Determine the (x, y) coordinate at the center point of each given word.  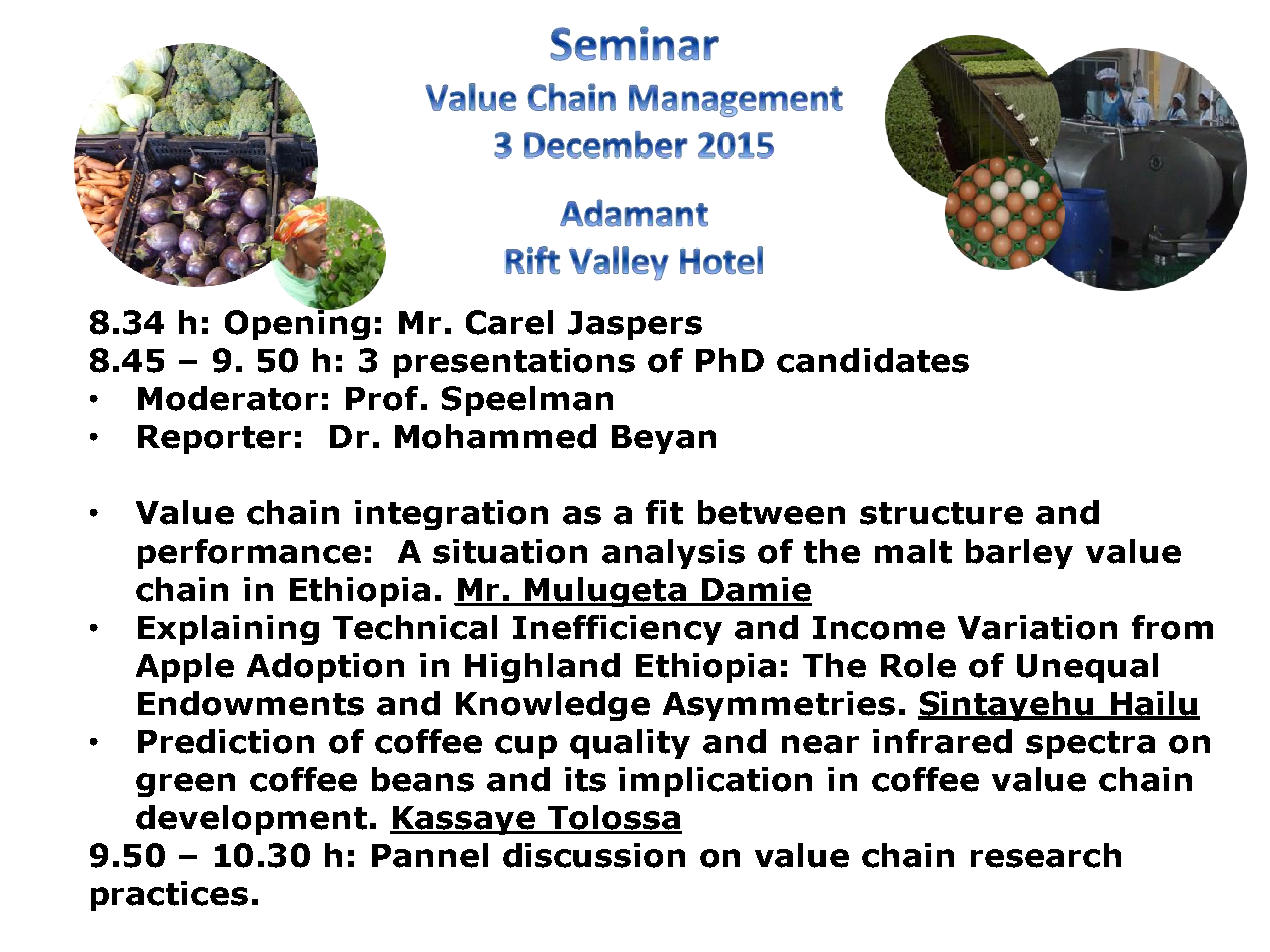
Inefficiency (617, 630)
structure (941, 513)
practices (169, 896)
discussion (594, 855)
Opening (297, 323)
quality (630, 744)
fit (664, 512)
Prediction (226, 741)
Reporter (214, 439)
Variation (1037, 627)
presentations (514, 363)
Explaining (228, 630)
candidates (873, 360)
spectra (1090, 745)
